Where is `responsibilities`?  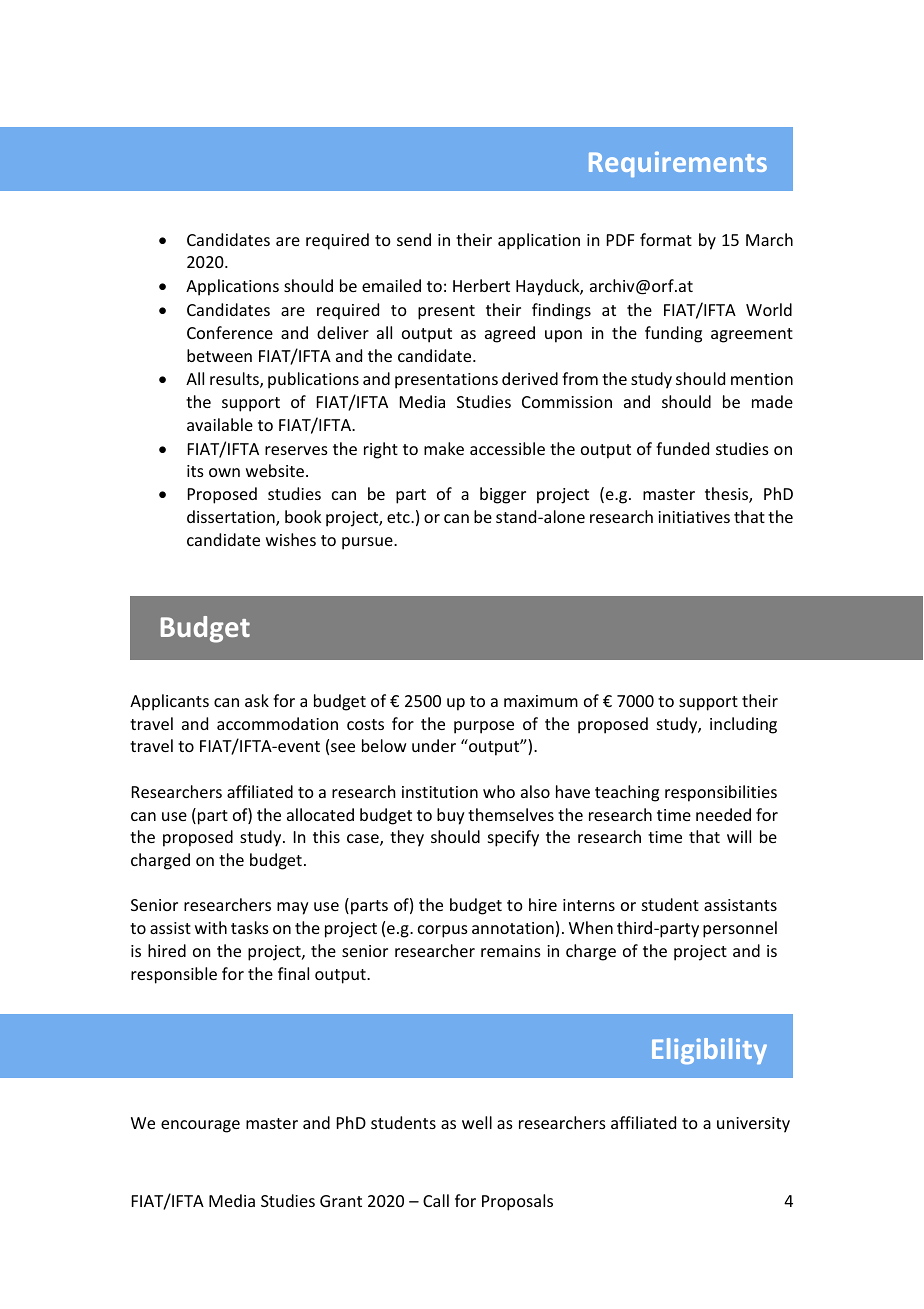 responsibilities is located at coordinates (721, 793).
